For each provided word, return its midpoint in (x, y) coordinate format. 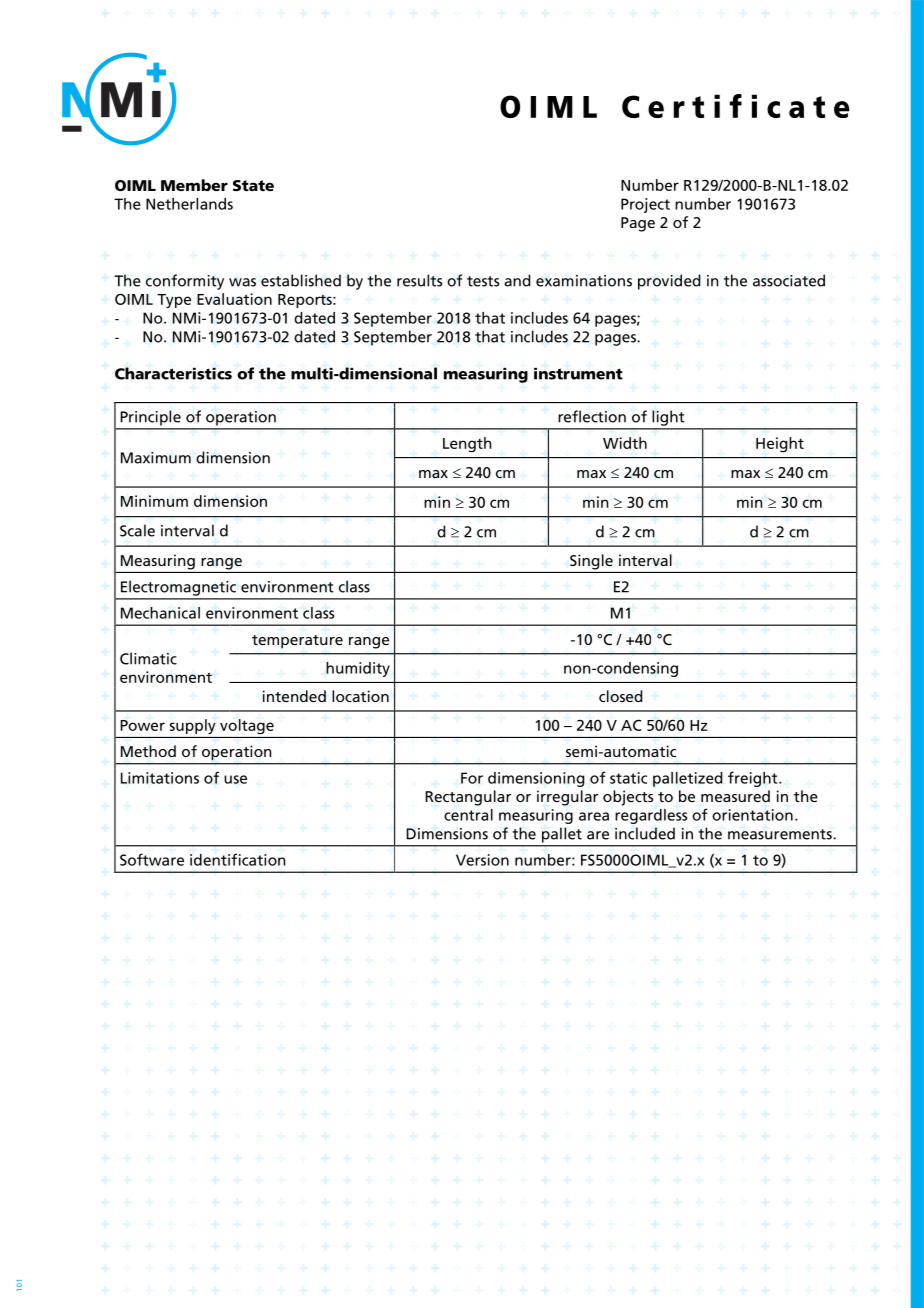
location (360, 696)
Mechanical (160, 613)
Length (467, 444)
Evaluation (234, 299)
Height (780, 444)
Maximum (156, 458)
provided (669, 282)
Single (591, 562)
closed (621, 696)
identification (238, 859)
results (419, 280)
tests (483, 281)
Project (645, 205)
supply (193, 726)
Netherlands (189, 204)
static (628, 778)
